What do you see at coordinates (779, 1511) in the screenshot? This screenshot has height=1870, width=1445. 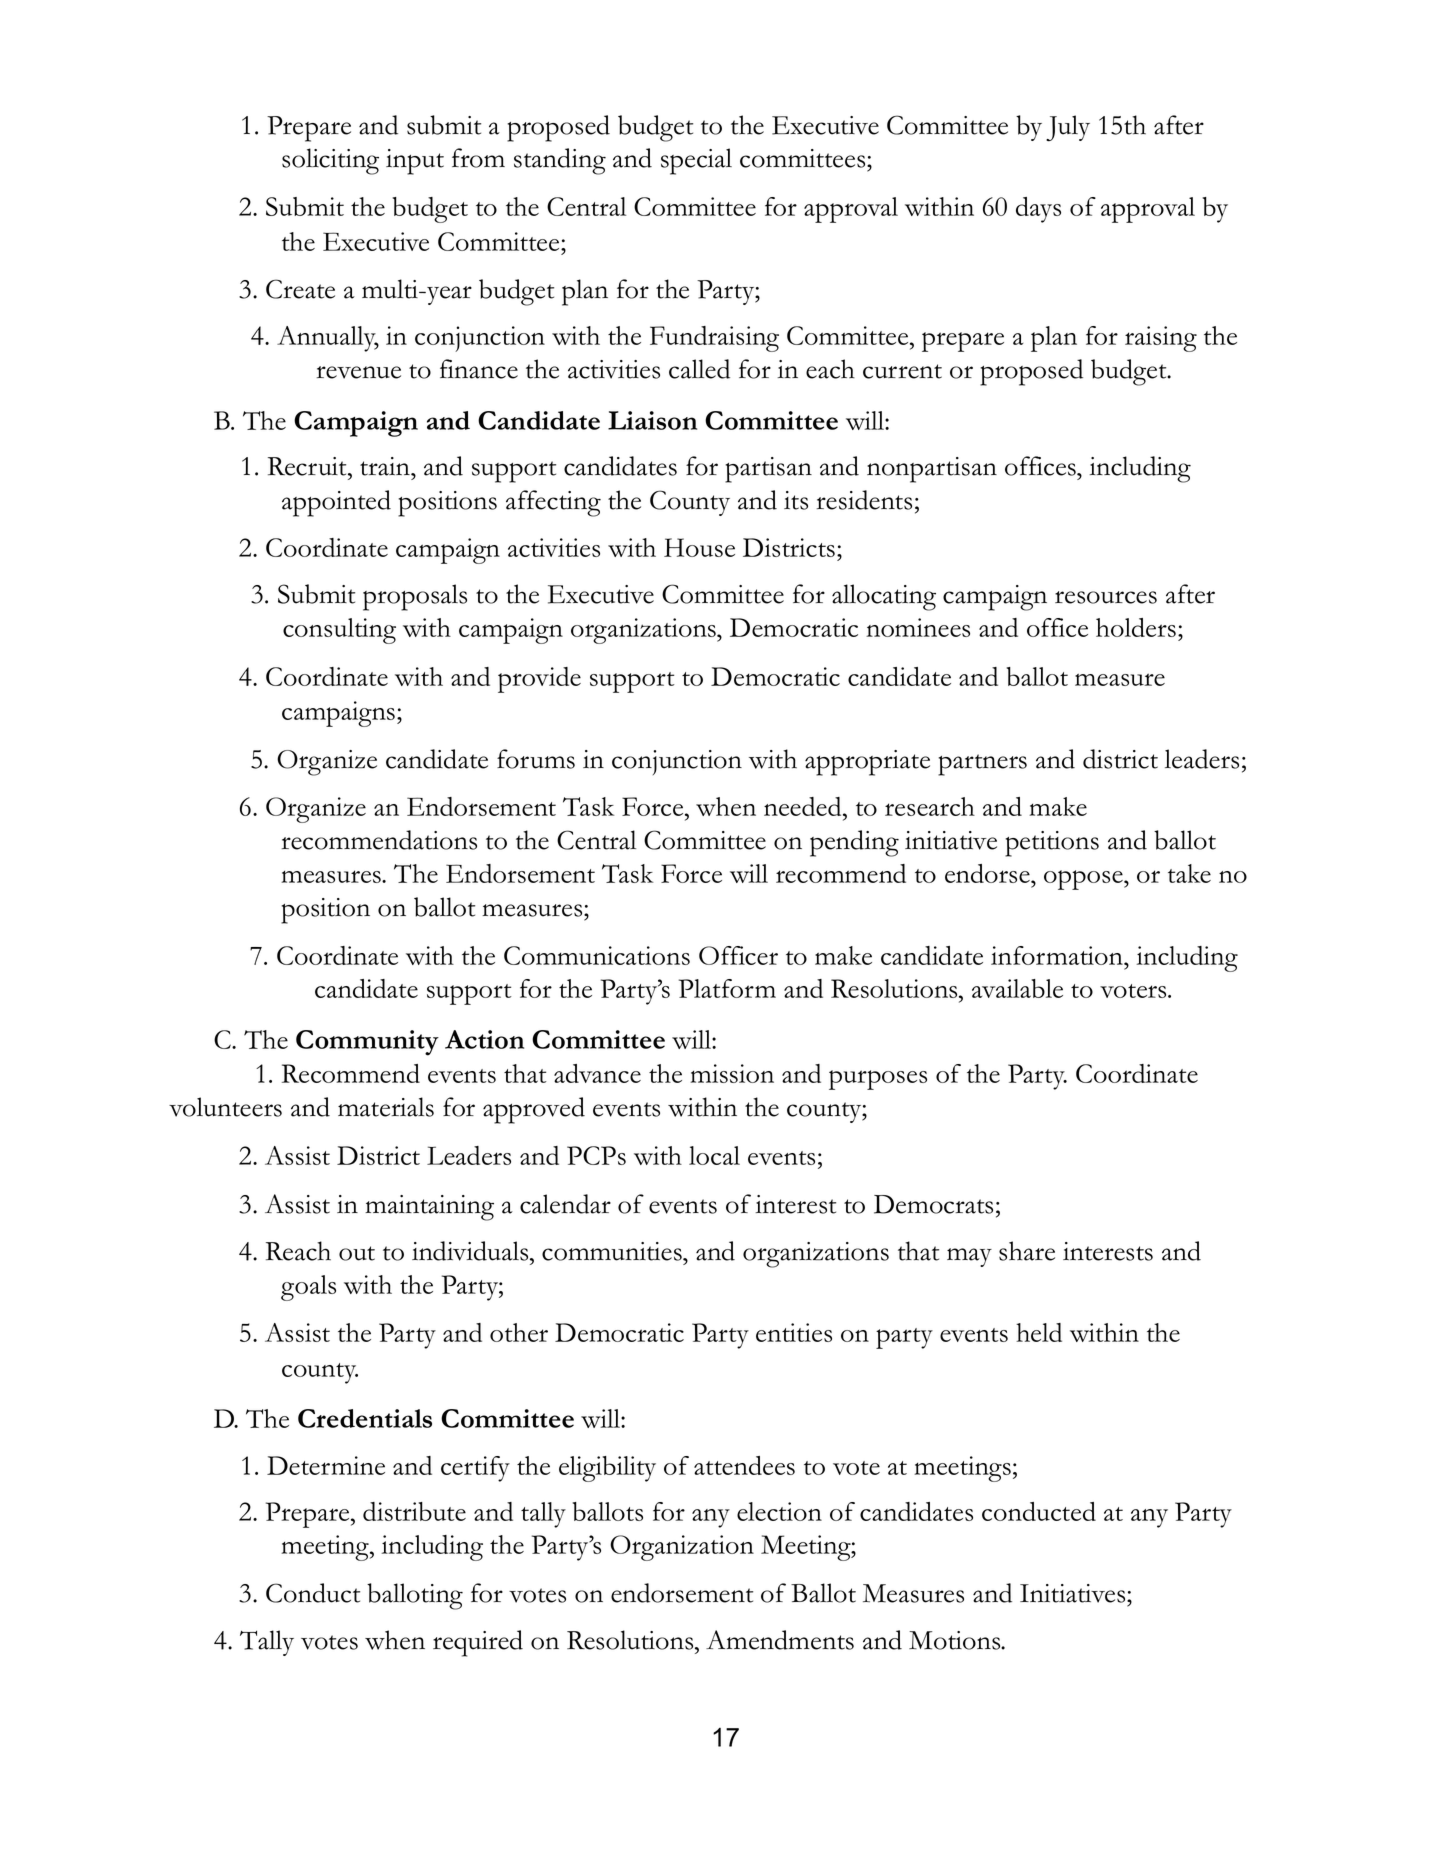 I see `election` at bounding box center [779, 1511].
